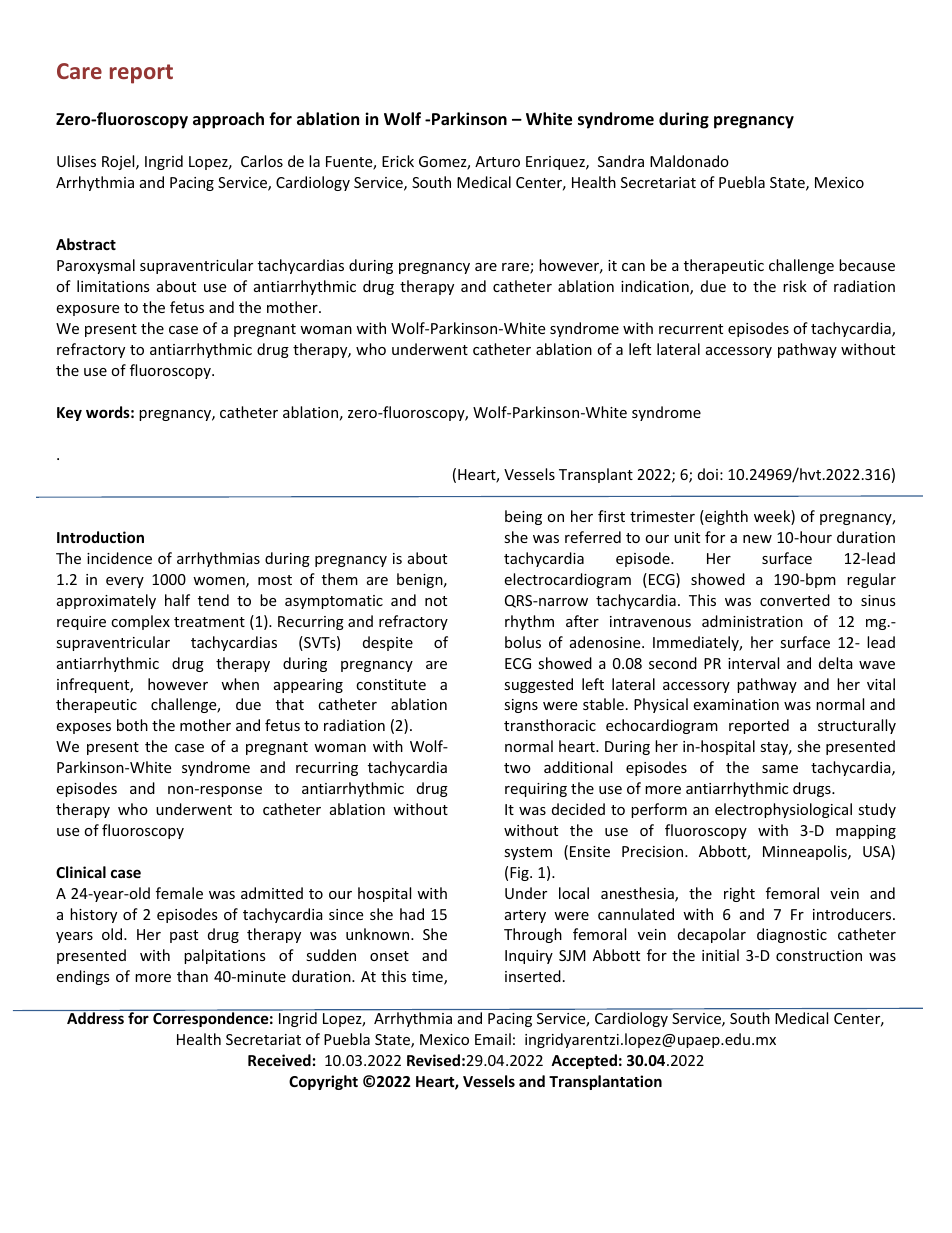  I want to click on exposure, so click(87, 310).
